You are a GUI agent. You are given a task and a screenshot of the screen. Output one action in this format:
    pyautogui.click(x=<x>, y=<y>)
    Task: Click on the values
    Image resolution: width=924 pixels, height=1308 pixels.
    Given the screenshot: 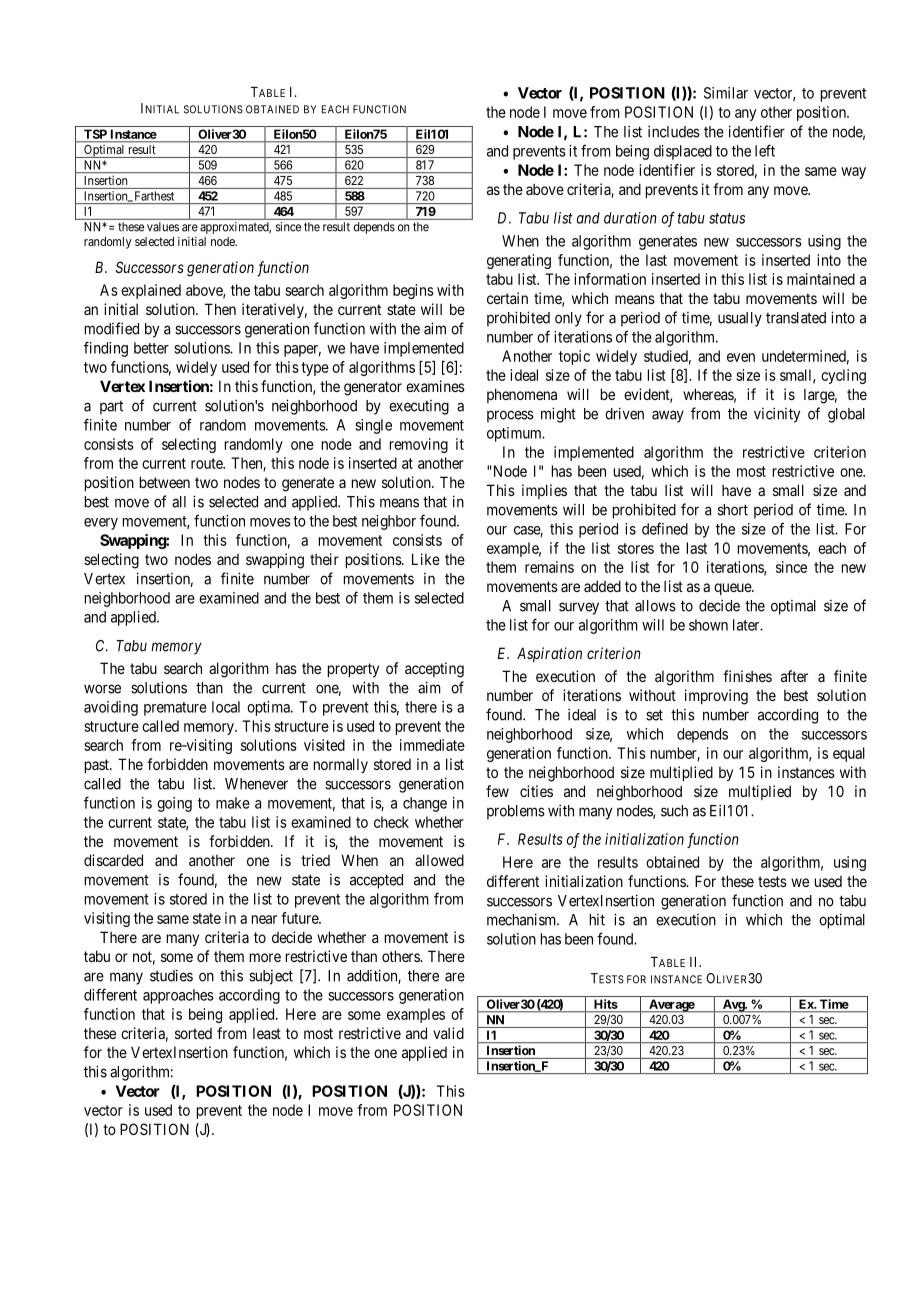 What is the action you would take?
    pyautogui.click(x=163, y=227)
